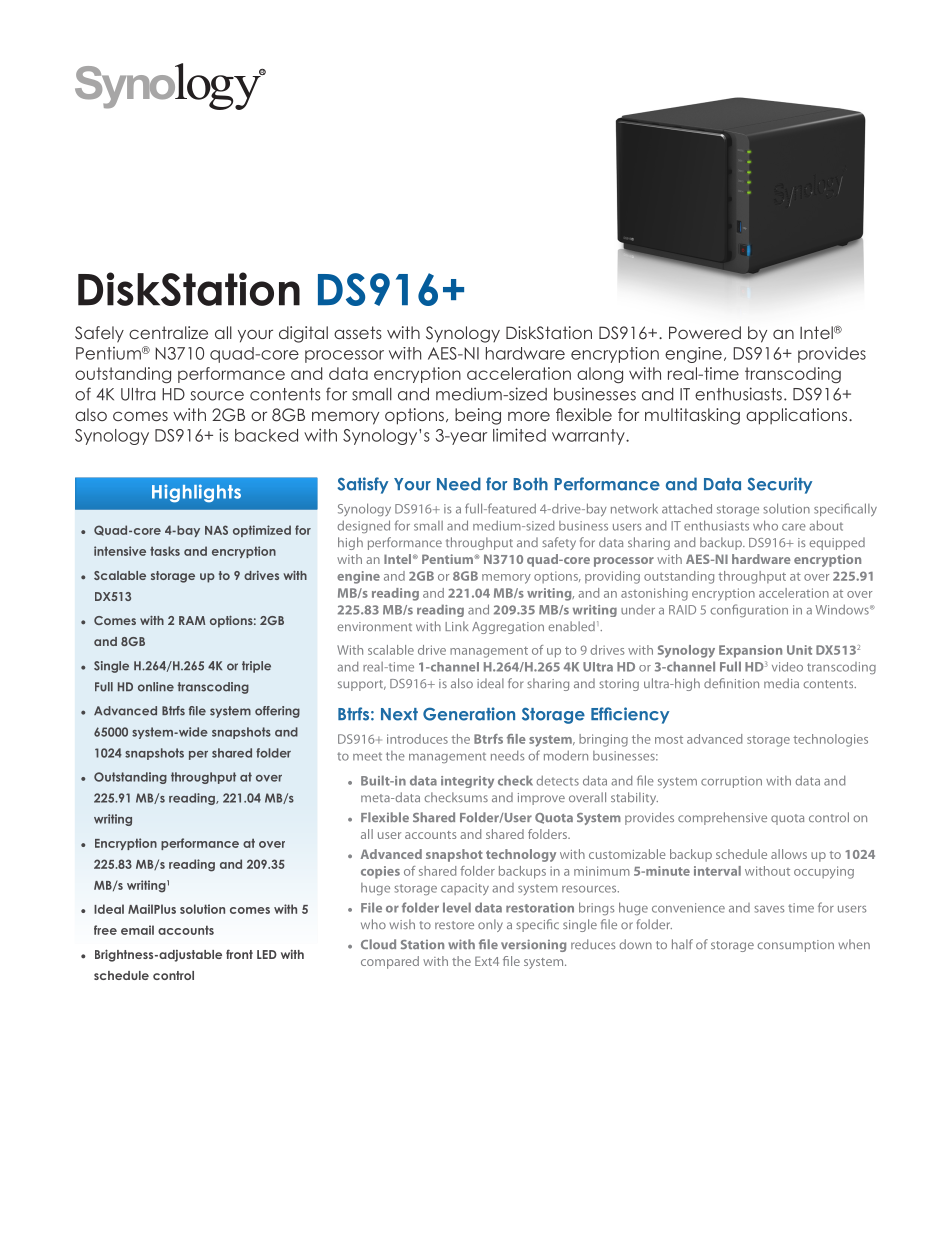  Describe the element at coordinates (731, 782) in the screenshot. I see `corruption` at that location.
